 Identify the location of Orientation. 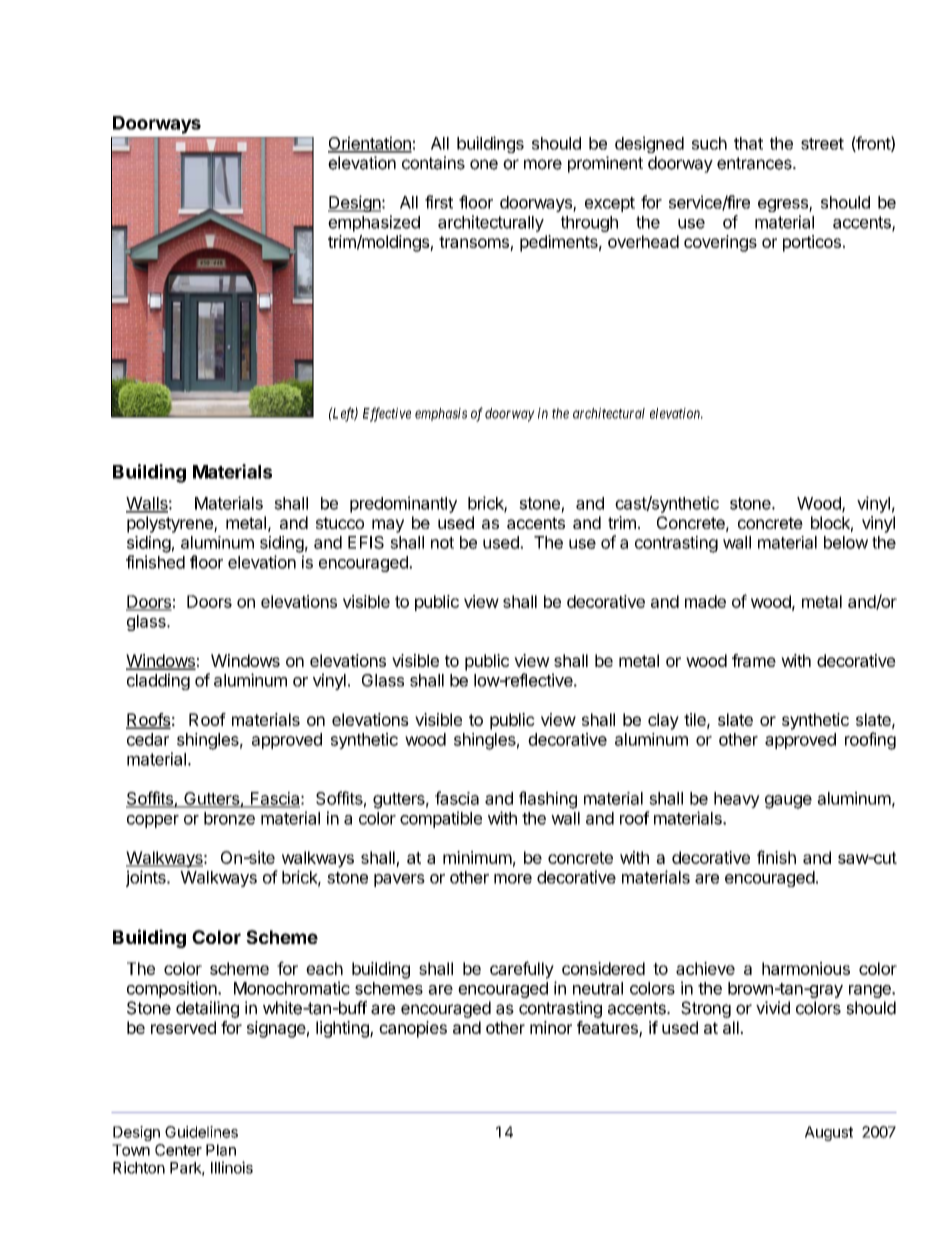
(370, 144).
